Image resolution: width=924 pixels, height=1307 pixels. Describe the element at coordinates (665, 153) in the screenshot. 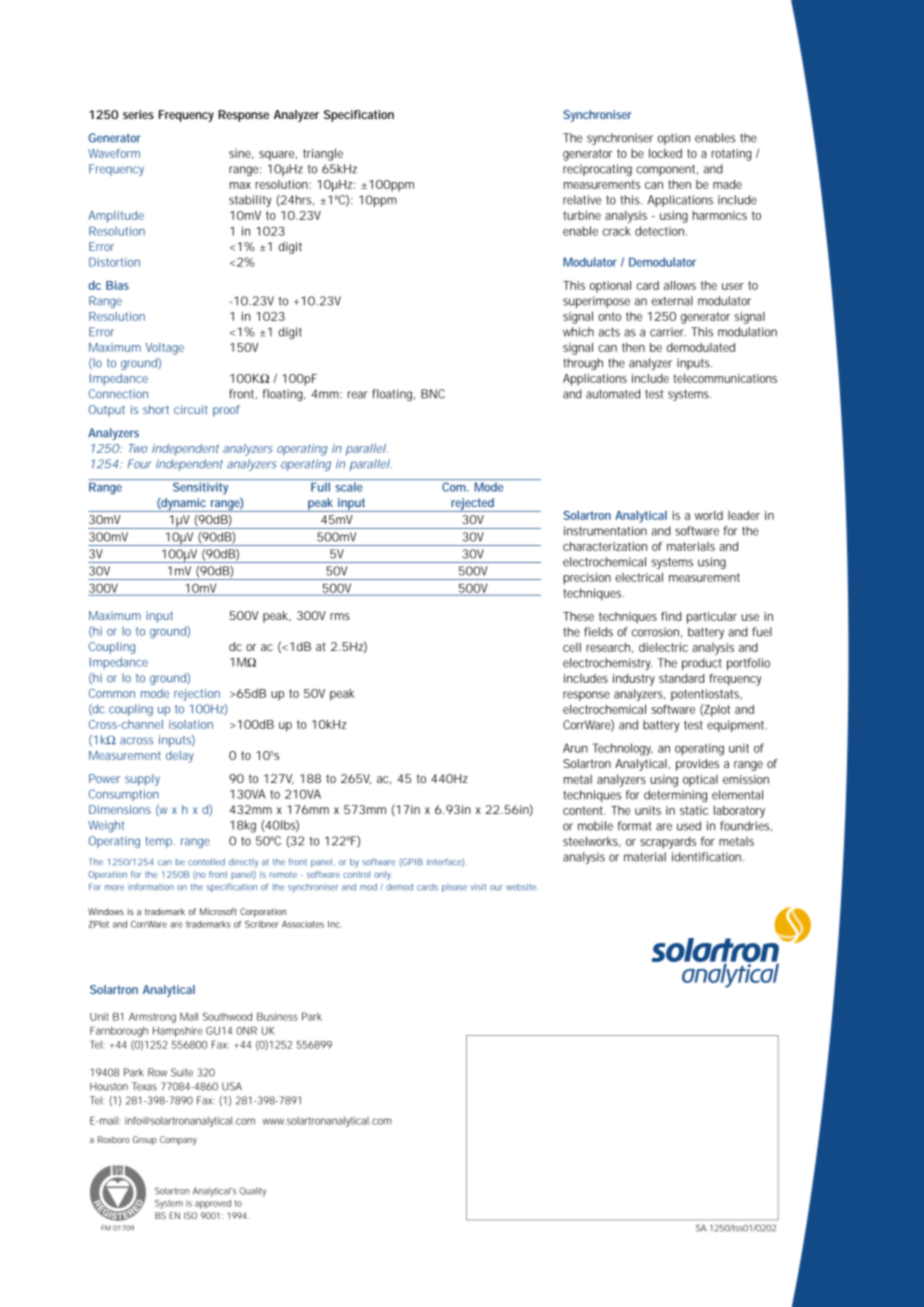

I see `locked` at that location.
